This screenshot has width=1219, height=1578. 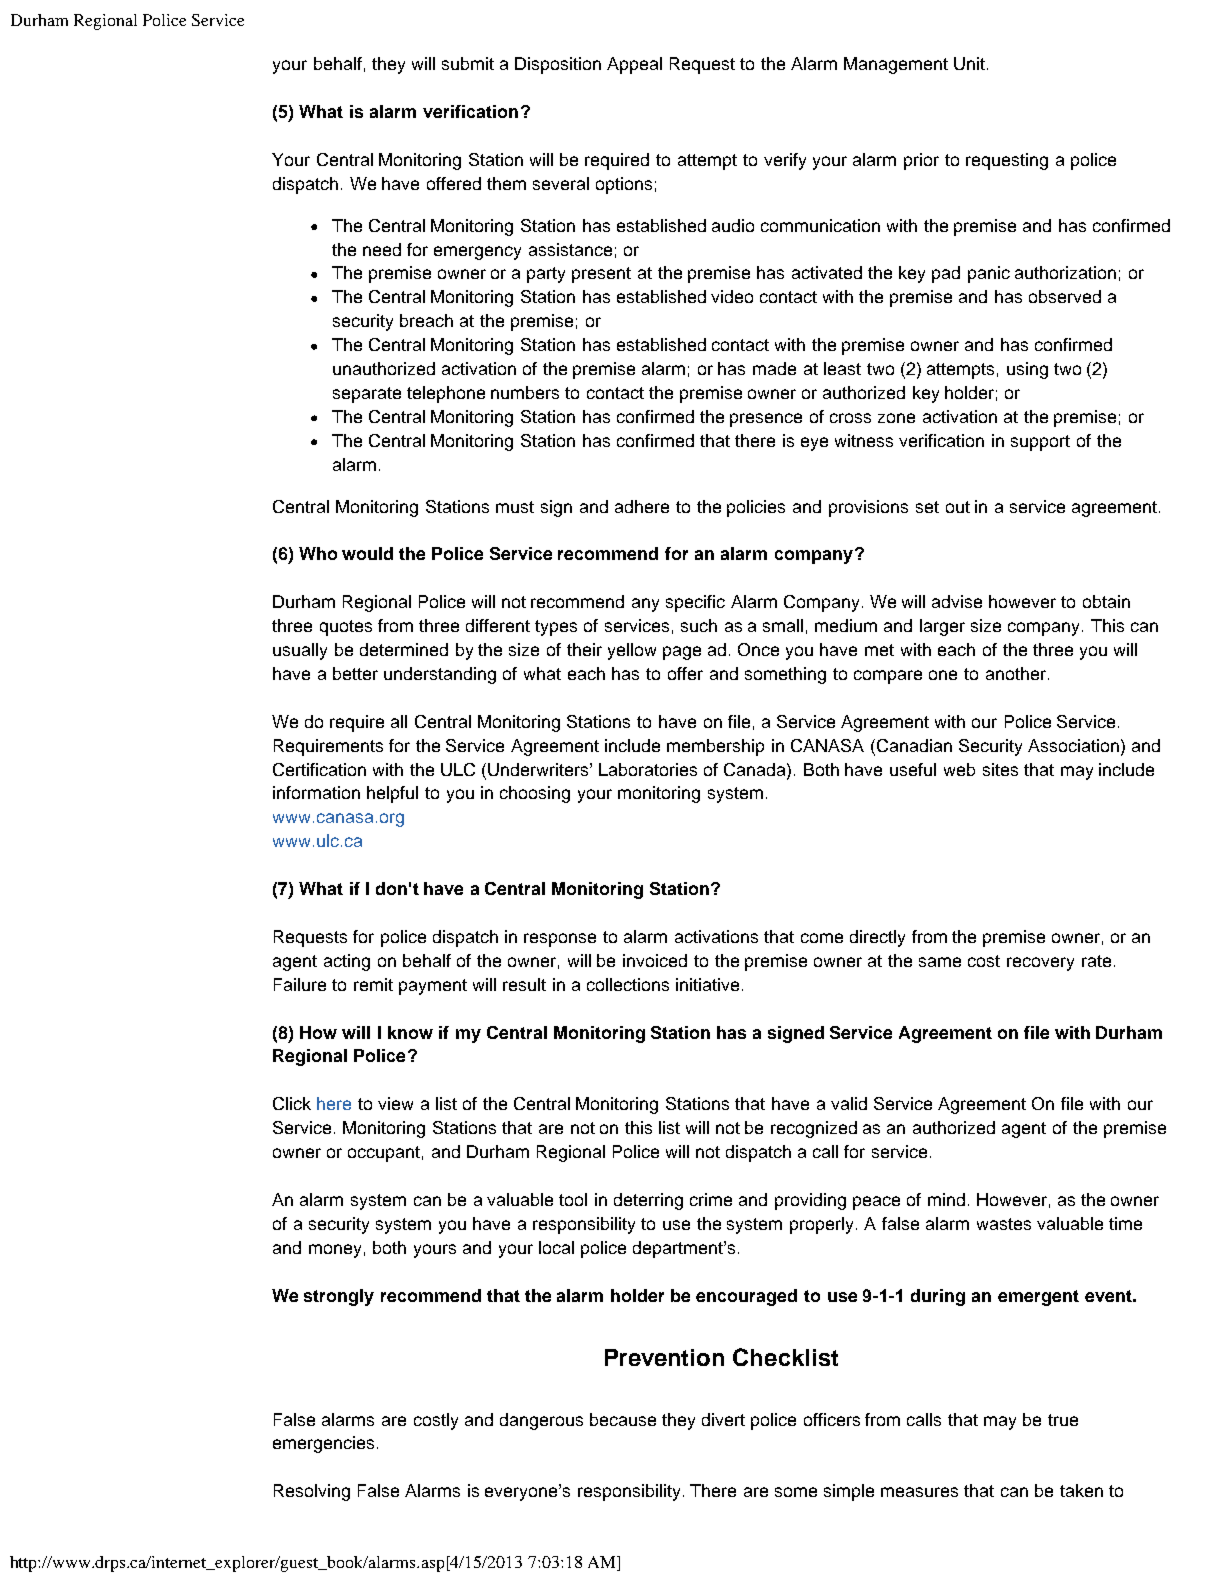 I want to click on emergencies, so click(x=323, y=1444).
